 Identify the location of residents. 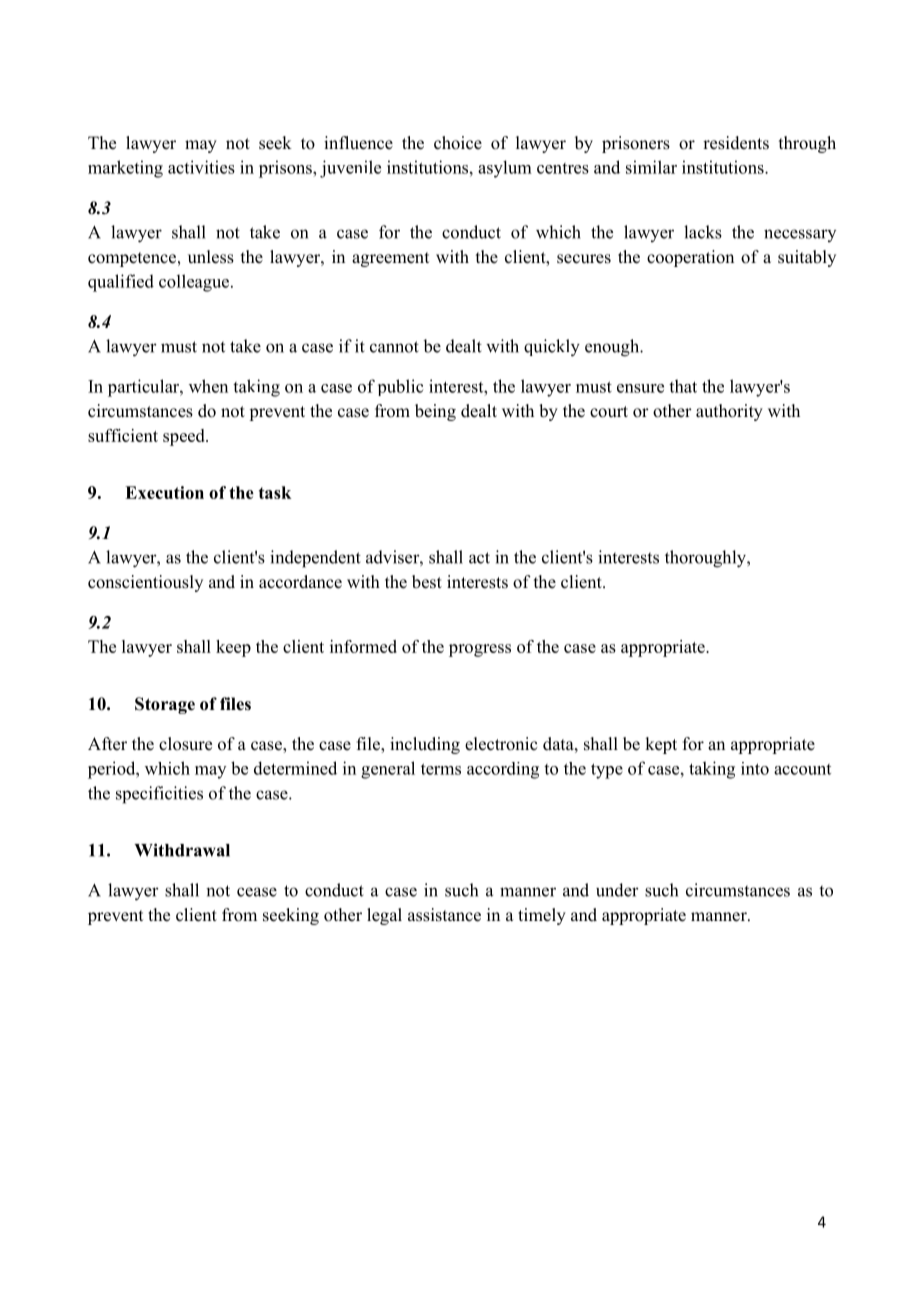
(736, 143).
